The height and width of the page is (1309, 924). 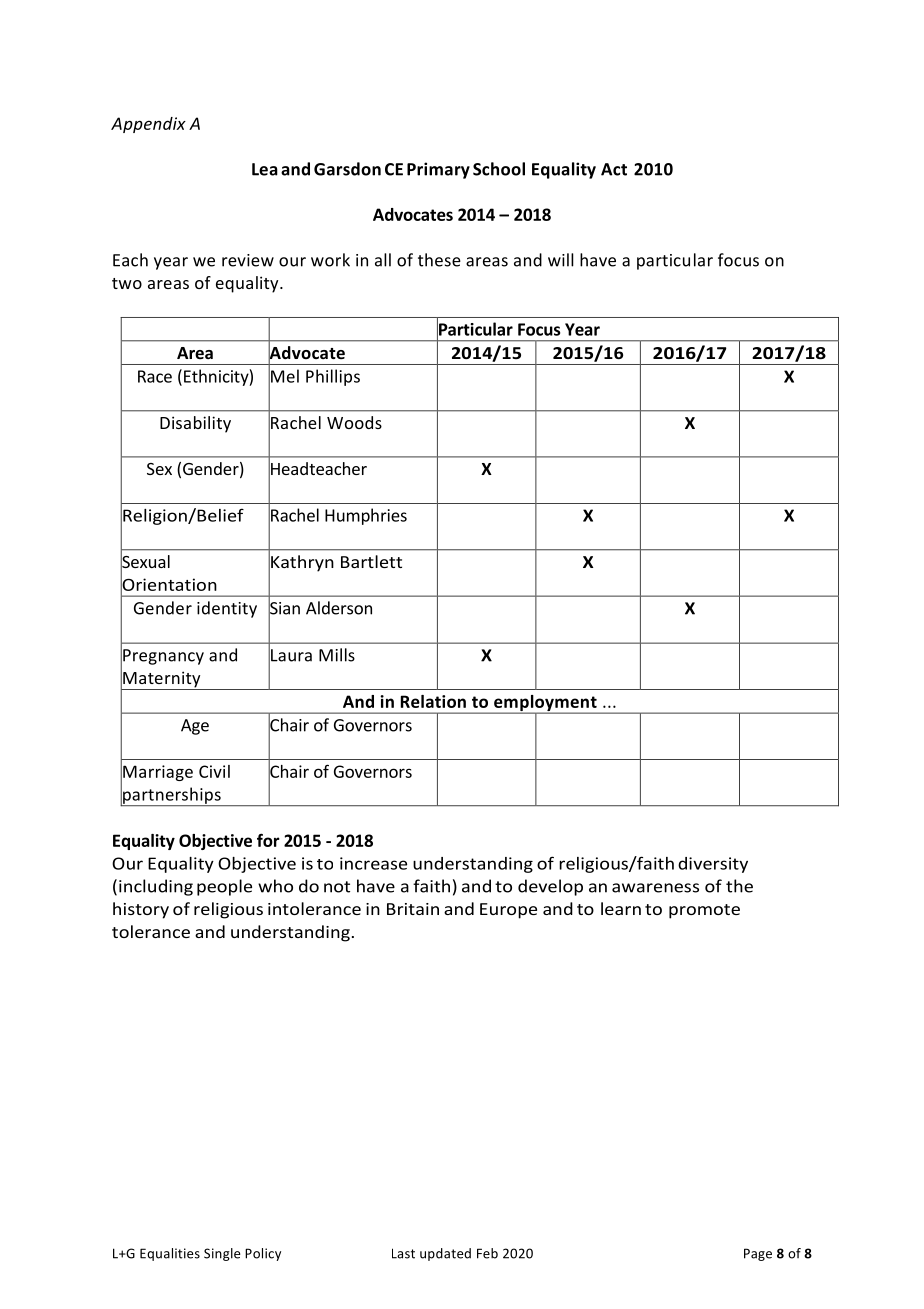 I want to click on Britain, so click(x=413, y=909).
